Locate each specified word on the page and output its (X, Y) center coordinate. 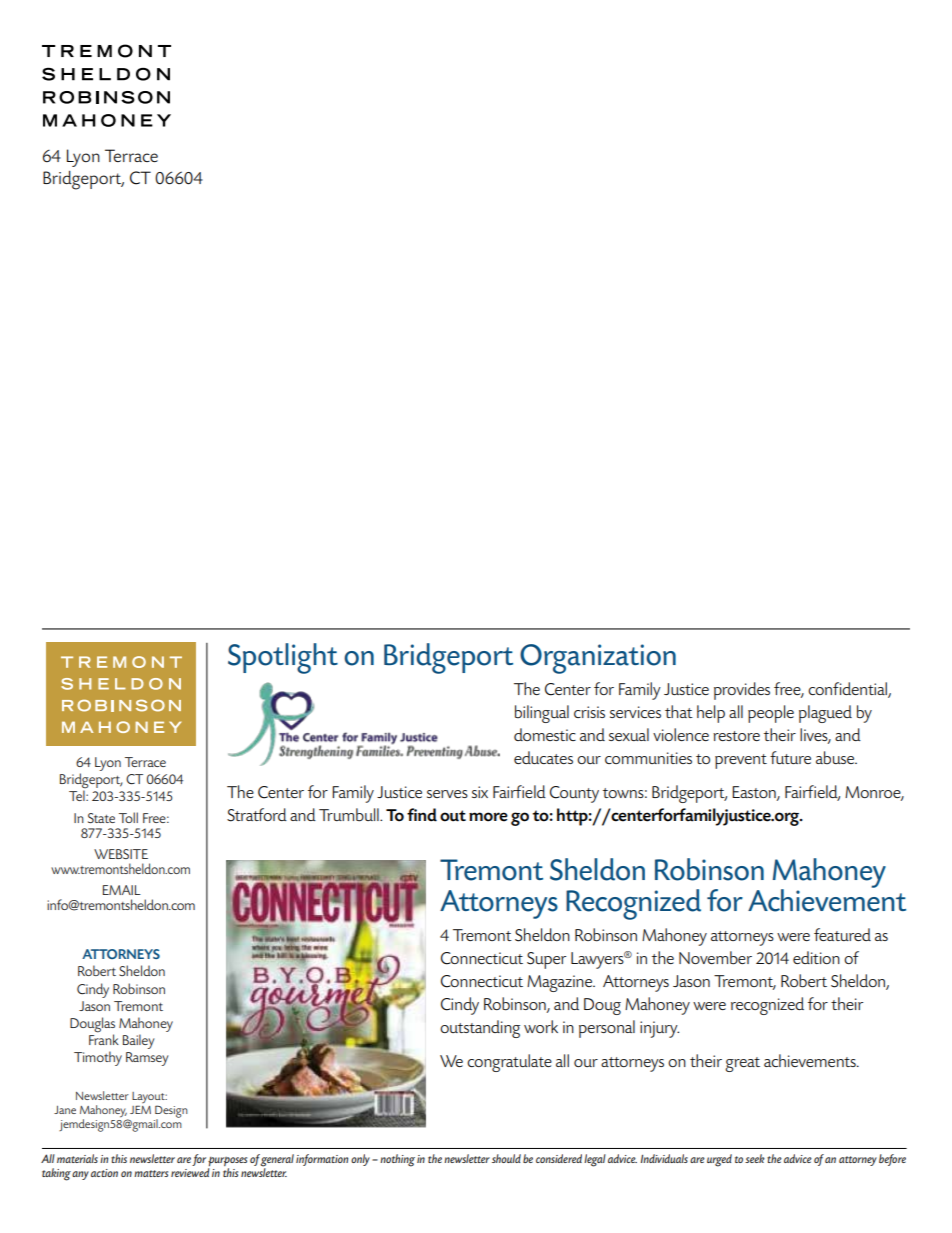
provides (742, 691)
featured (842, 934)
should (506, 1158)
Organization (598, 659)
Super (546, 960)
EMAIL (122, 890)
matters (151, 1173)
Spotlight (283, 658)
